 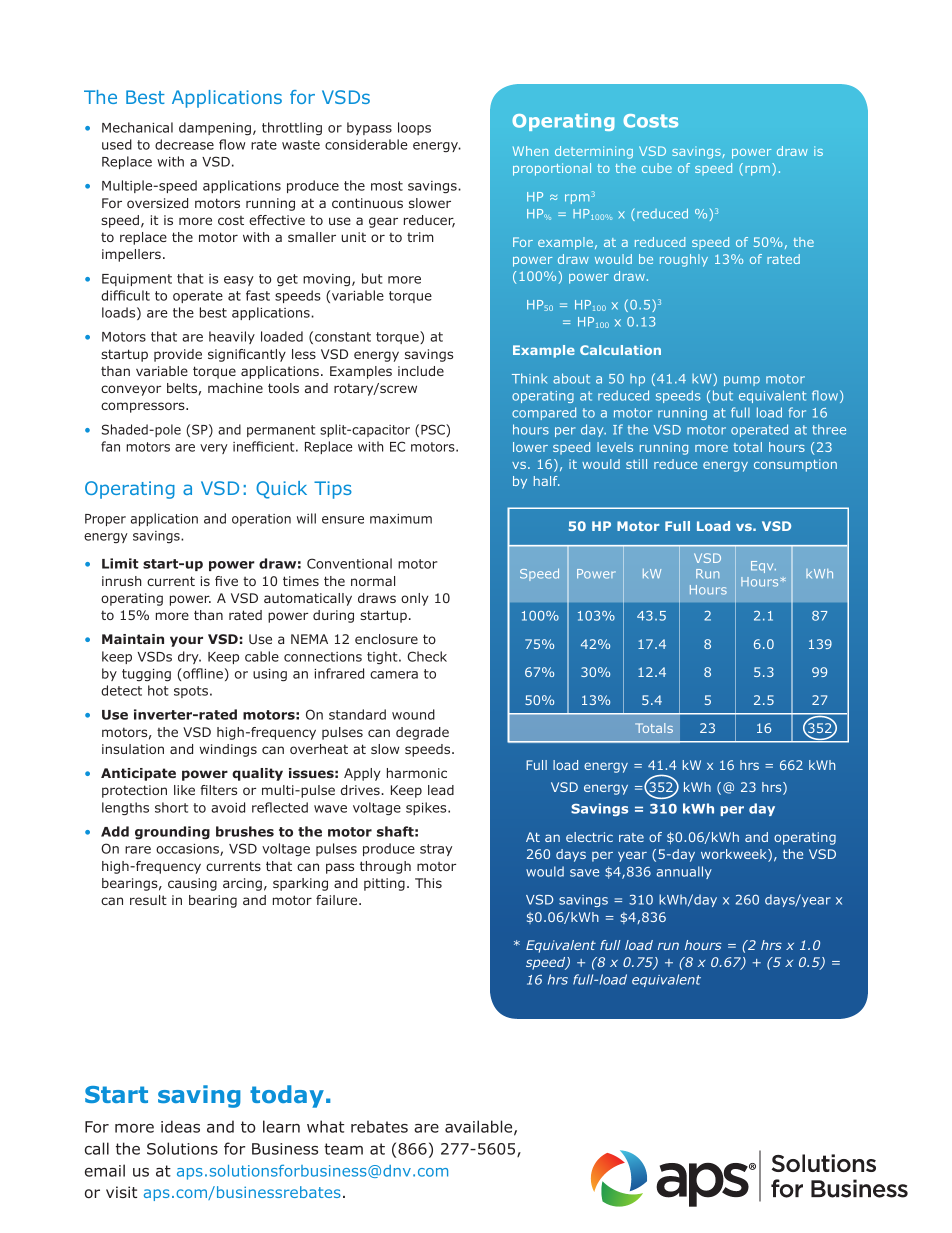 I want to click on Check, so click(x=427, y=656).
